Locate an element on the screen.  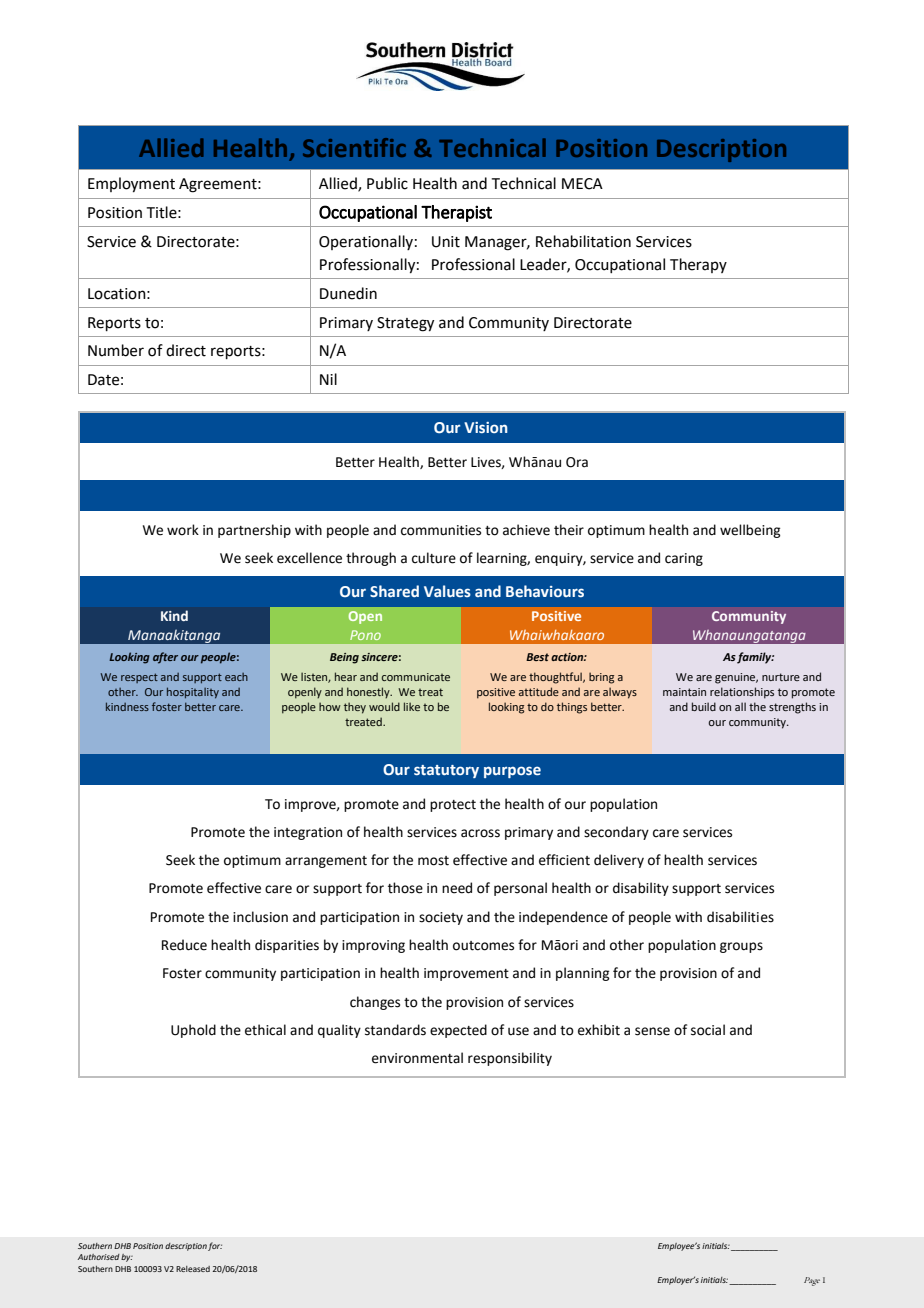
need is located at coordinates (457, 888).
